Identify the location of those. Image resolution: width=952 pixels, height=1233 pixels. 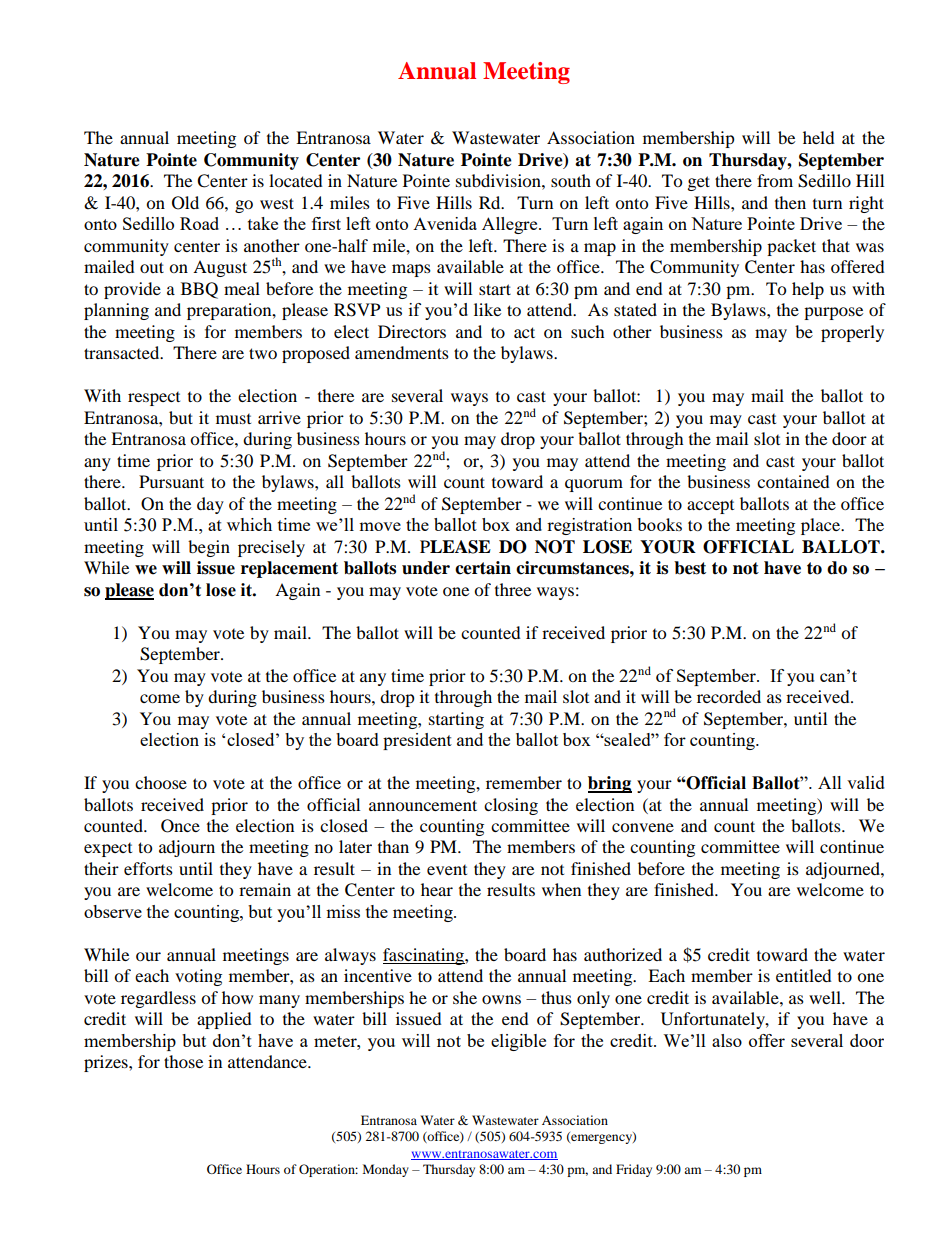
(183, 1061).
